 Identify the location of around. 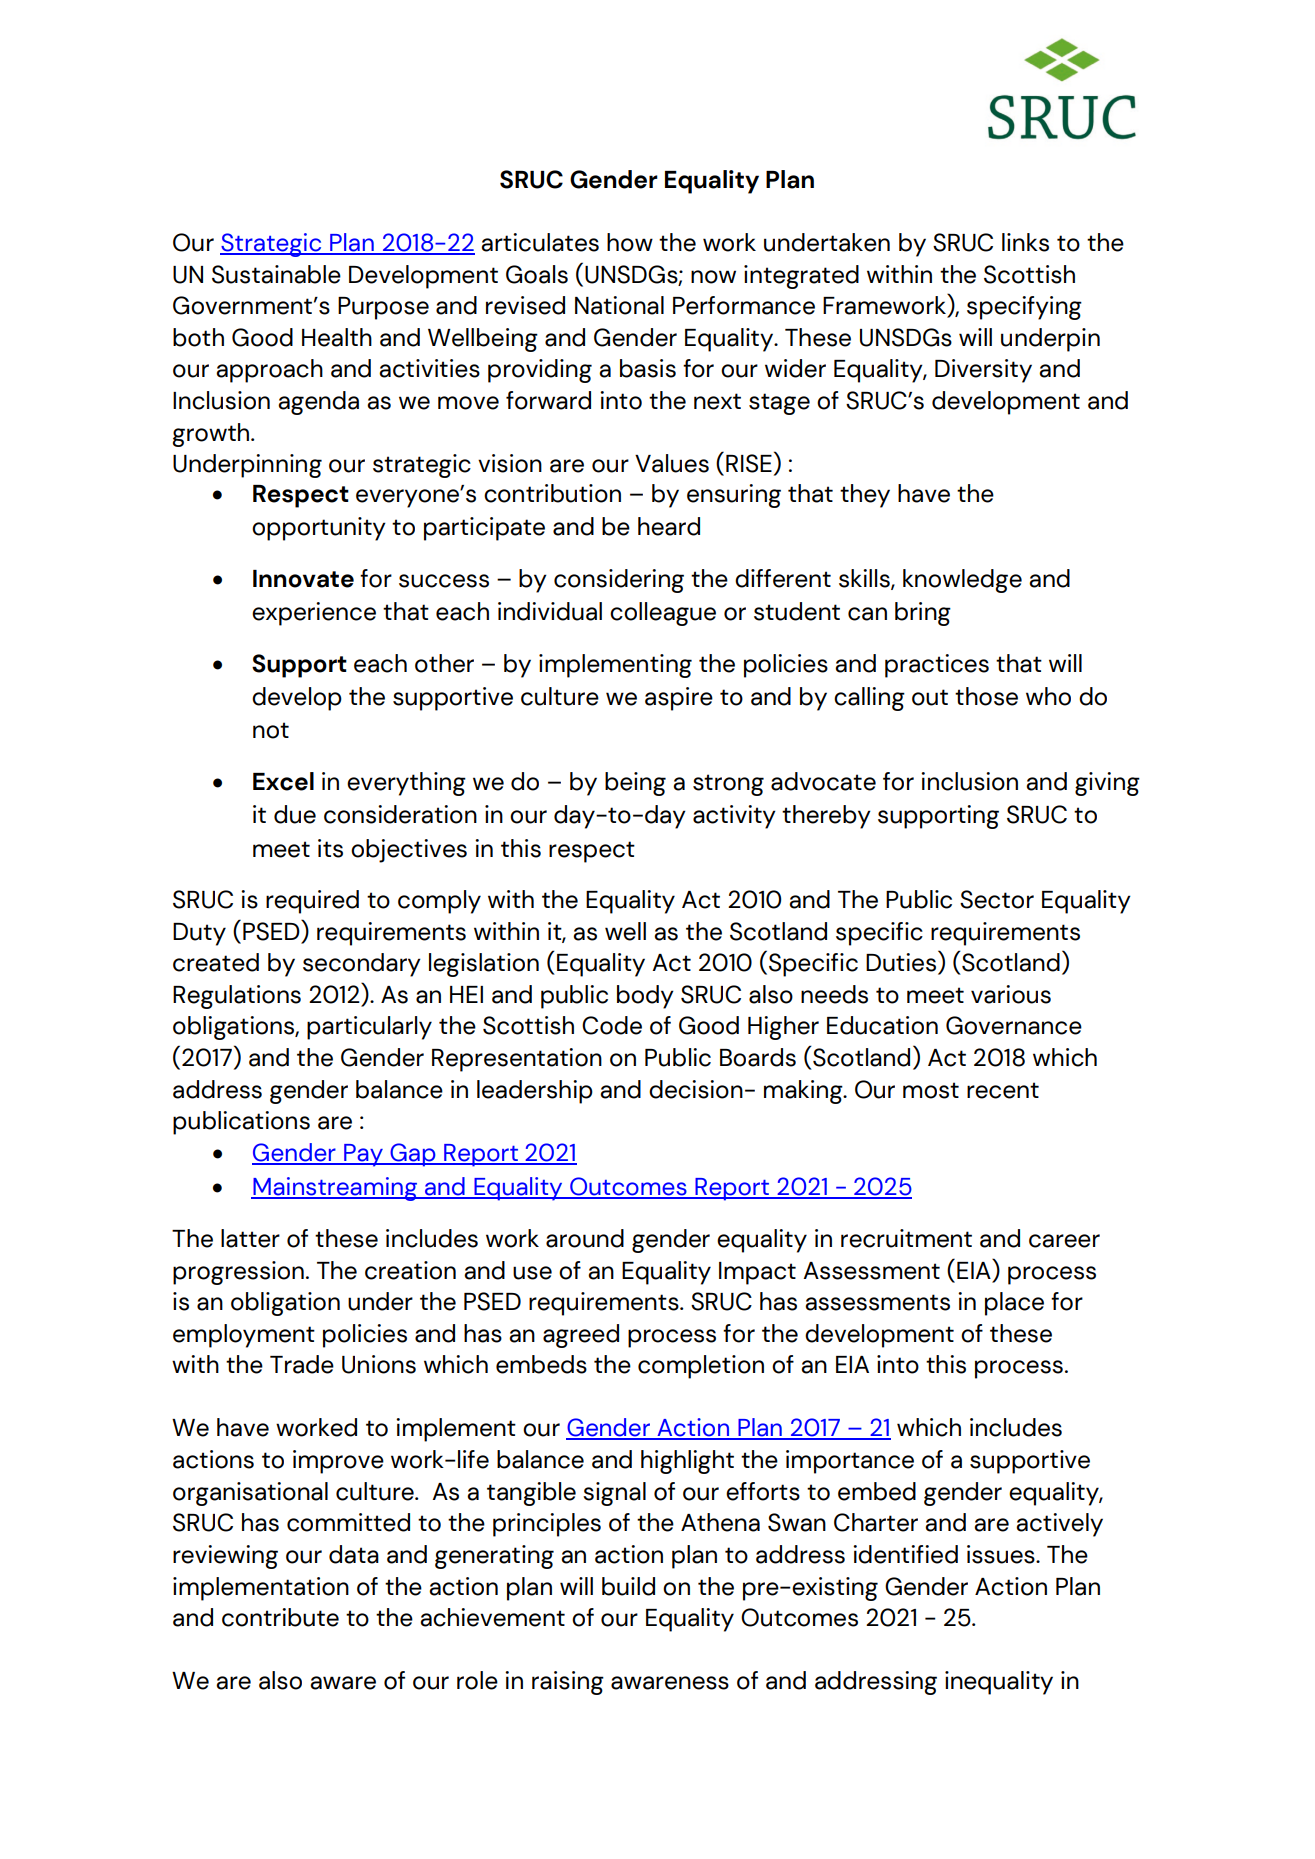
(585, 1238).
